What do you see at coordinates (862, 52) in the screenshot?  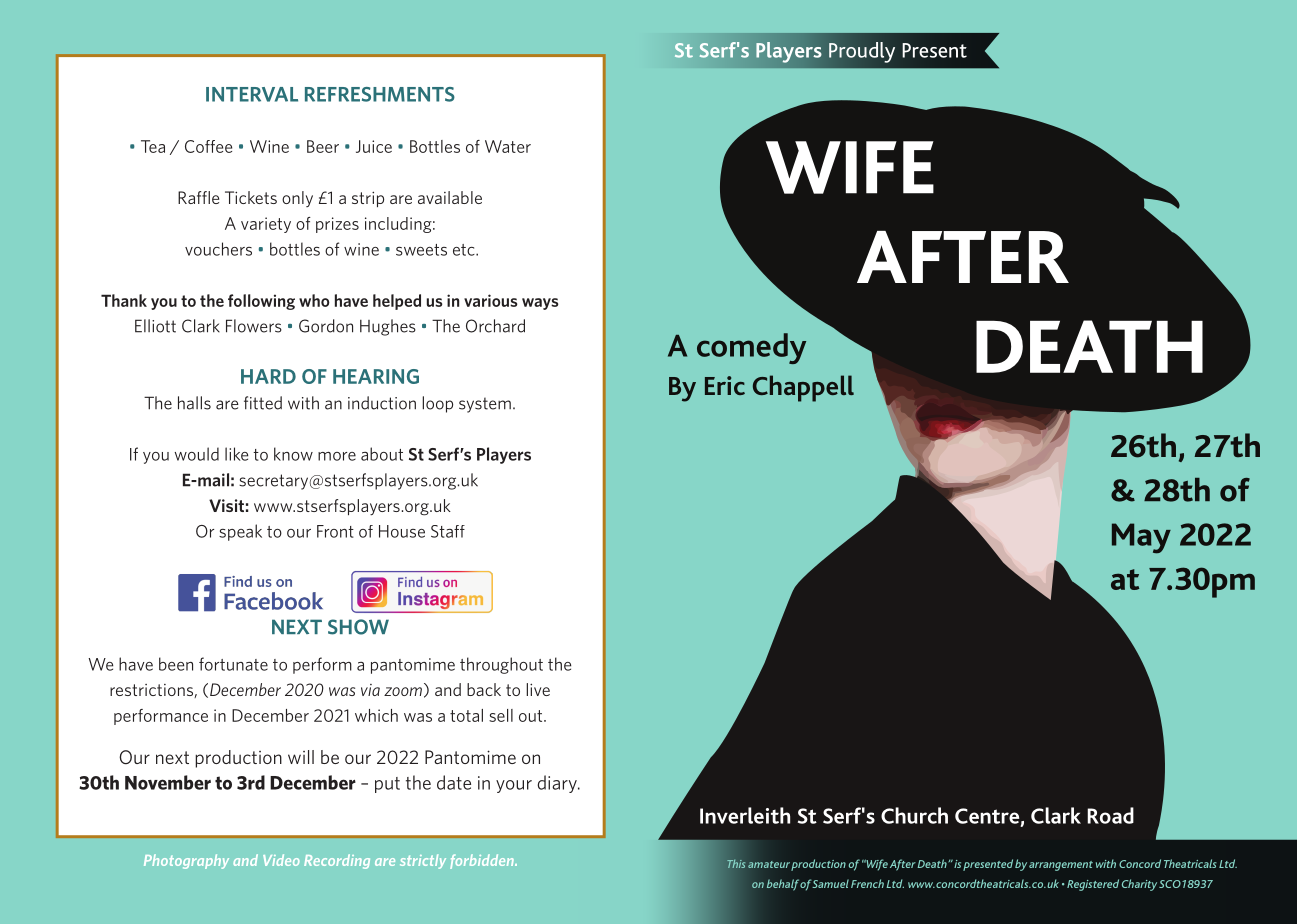 I see `Proudly` at bounding box center [862, 52].
